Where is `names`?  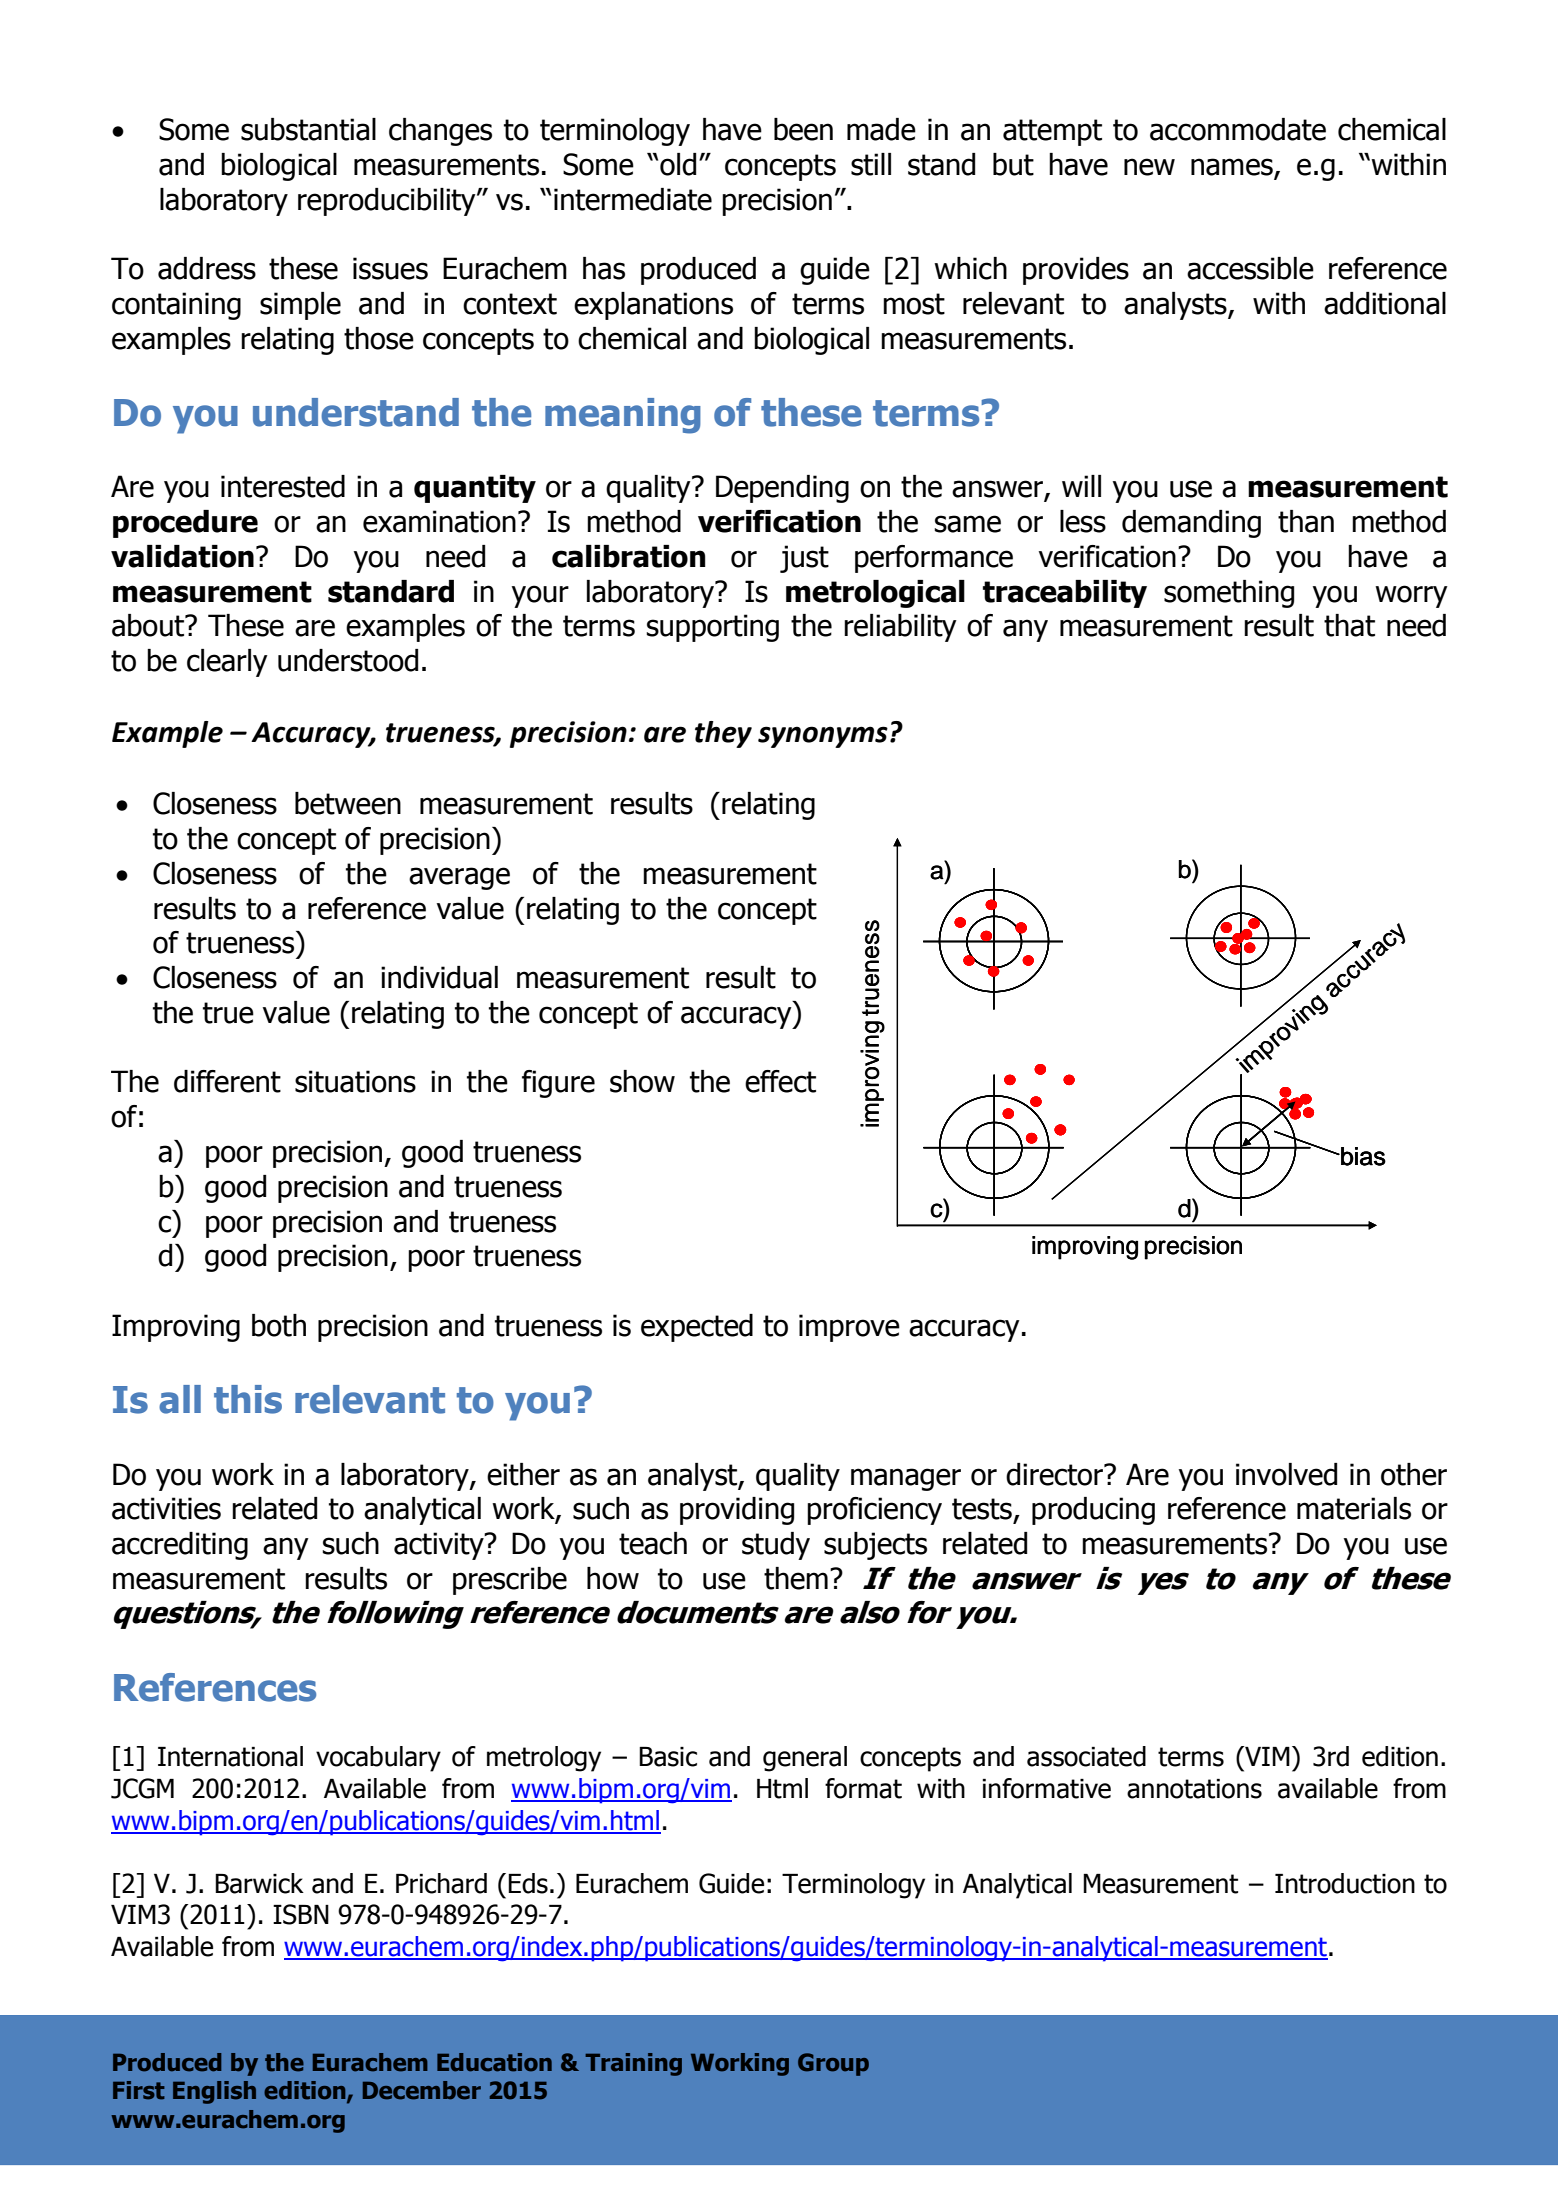
names is located at coordinates (1233, 168).
